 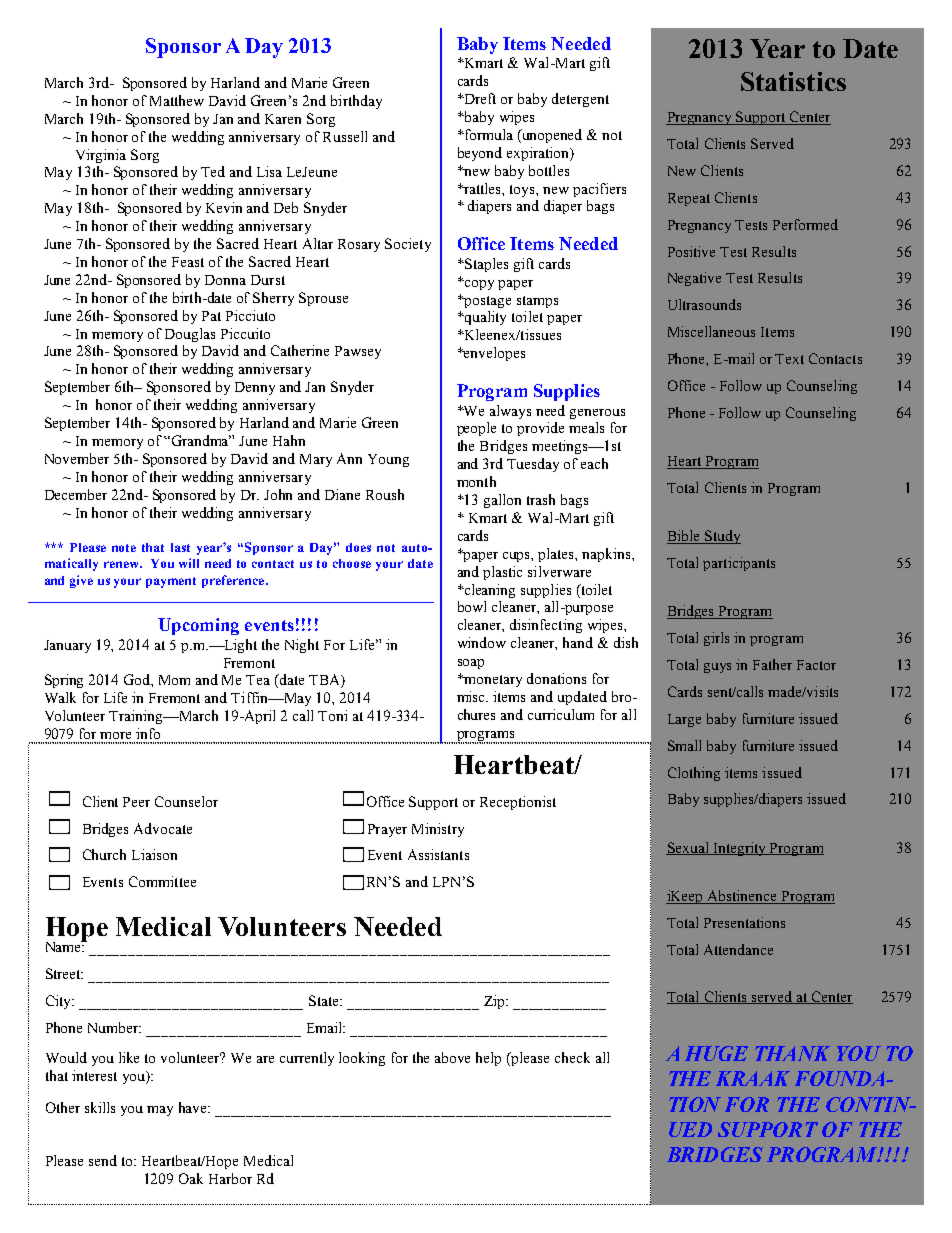 What do you see at coordinates (793, 81) in the document?
I see `Statistics` at bounding box center [793, 81].
